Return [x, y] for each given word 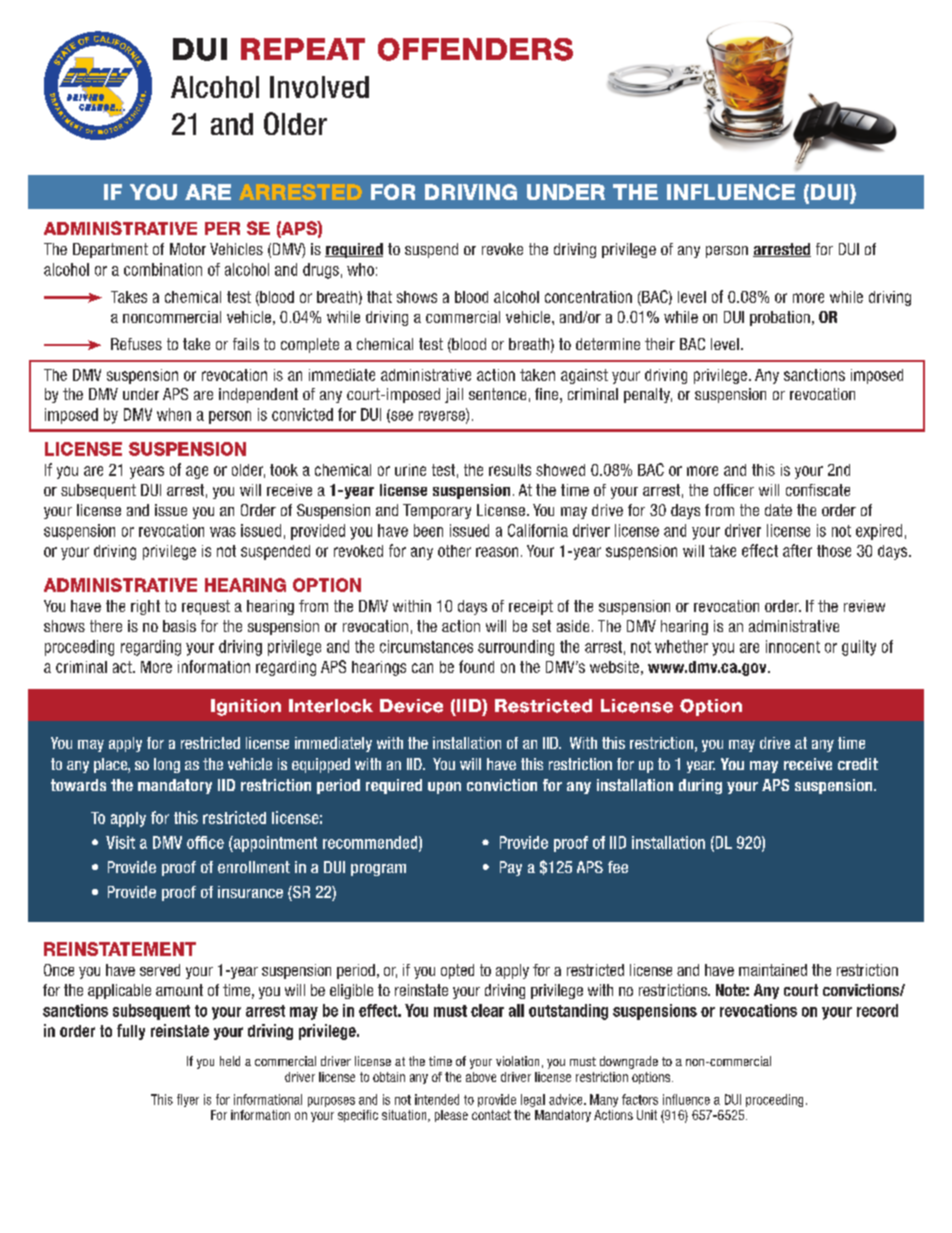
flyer [188, 1100]
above [481, 1077]
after [797, 550]
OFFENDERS [475, 49]
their [660, 344]
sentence [497, 394]
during [700, 786]
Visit [120, 842]
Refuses [136, 344]
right [145, 607]
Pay [511, 868]
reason [497, 552]
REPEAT [303, 49]
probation [780, 318]
